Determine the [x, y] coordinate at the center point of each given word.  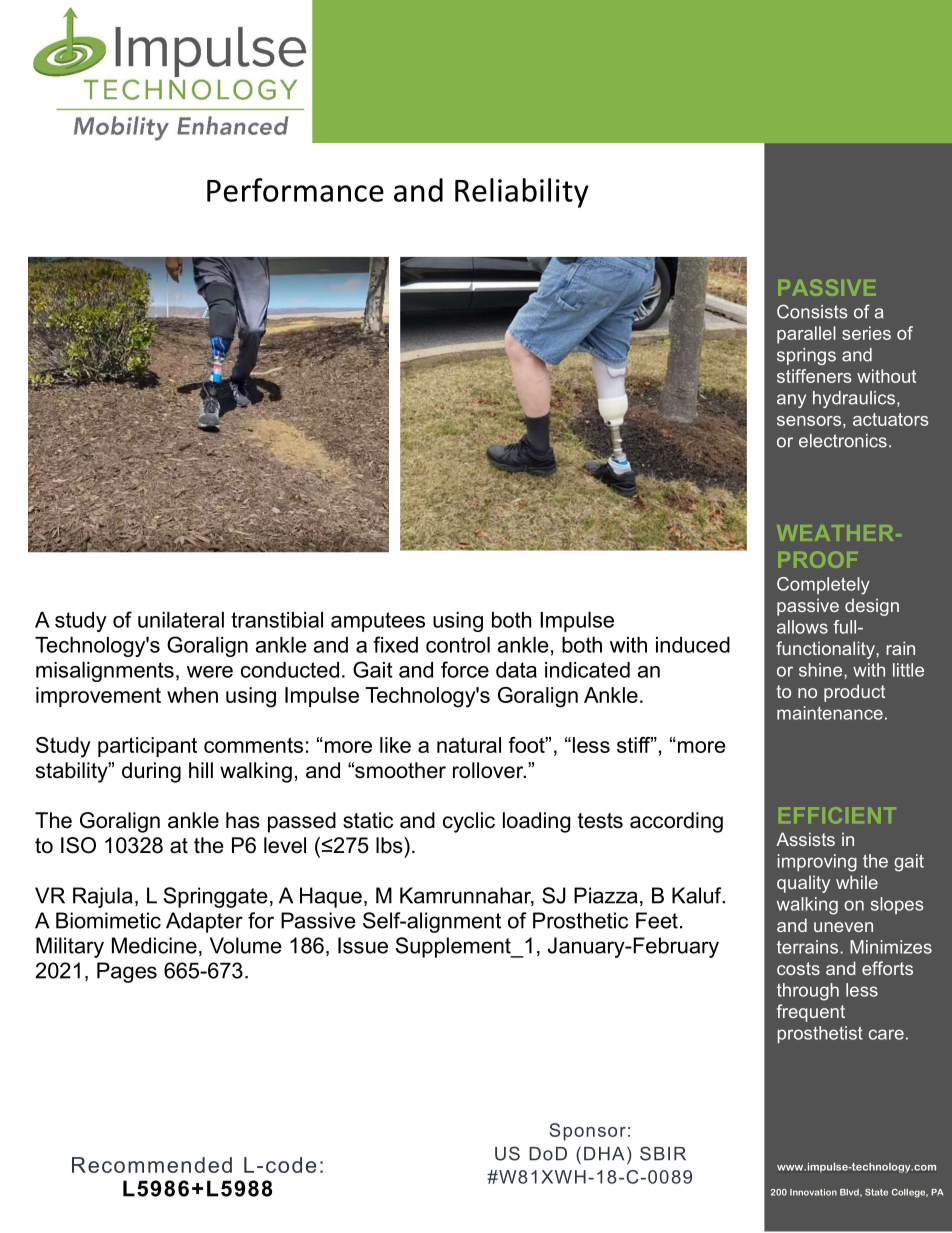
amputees [378, 622]
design [872, 607]
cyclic [469, 822]
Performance [295, 190]
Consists [812, 311]
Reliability [522, 193]
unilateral [181, 620]
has [243, 820]
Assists [805, 839]
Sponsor [588, 1132]
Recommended [152, 1165]
